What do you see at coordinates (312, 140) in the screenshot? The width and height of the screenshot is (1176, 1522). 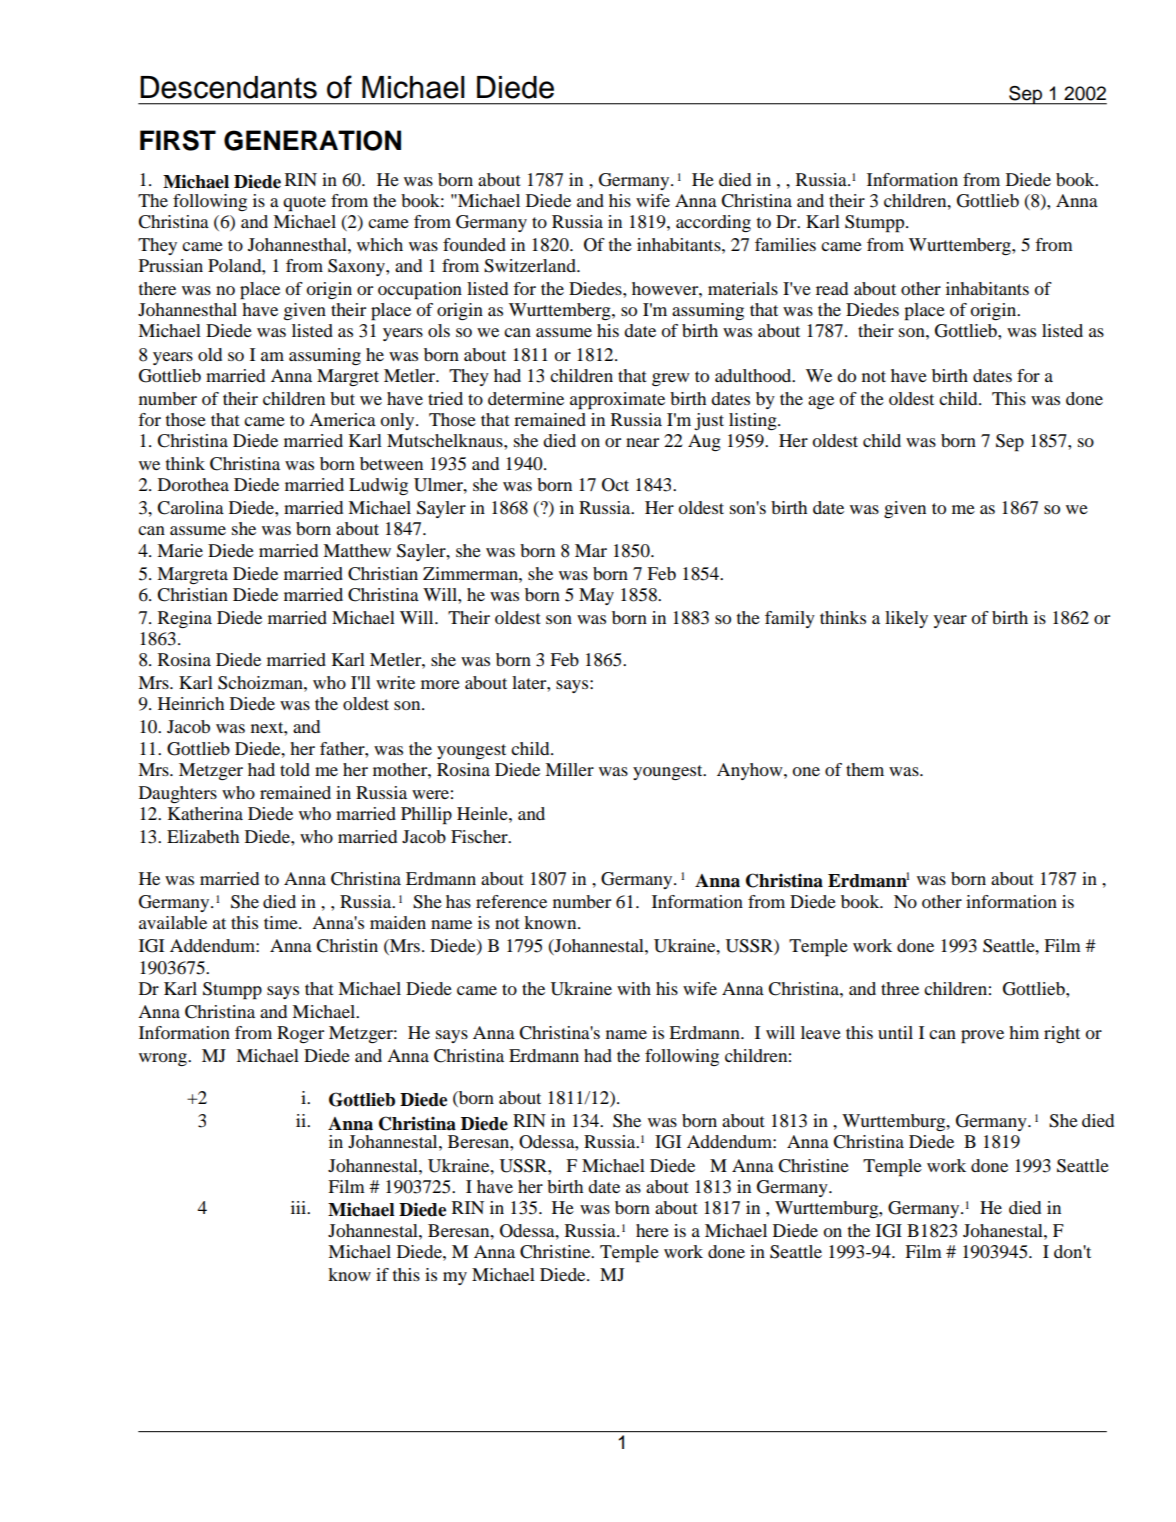 I see `GENERATION` at bounding box center [312, 140].
